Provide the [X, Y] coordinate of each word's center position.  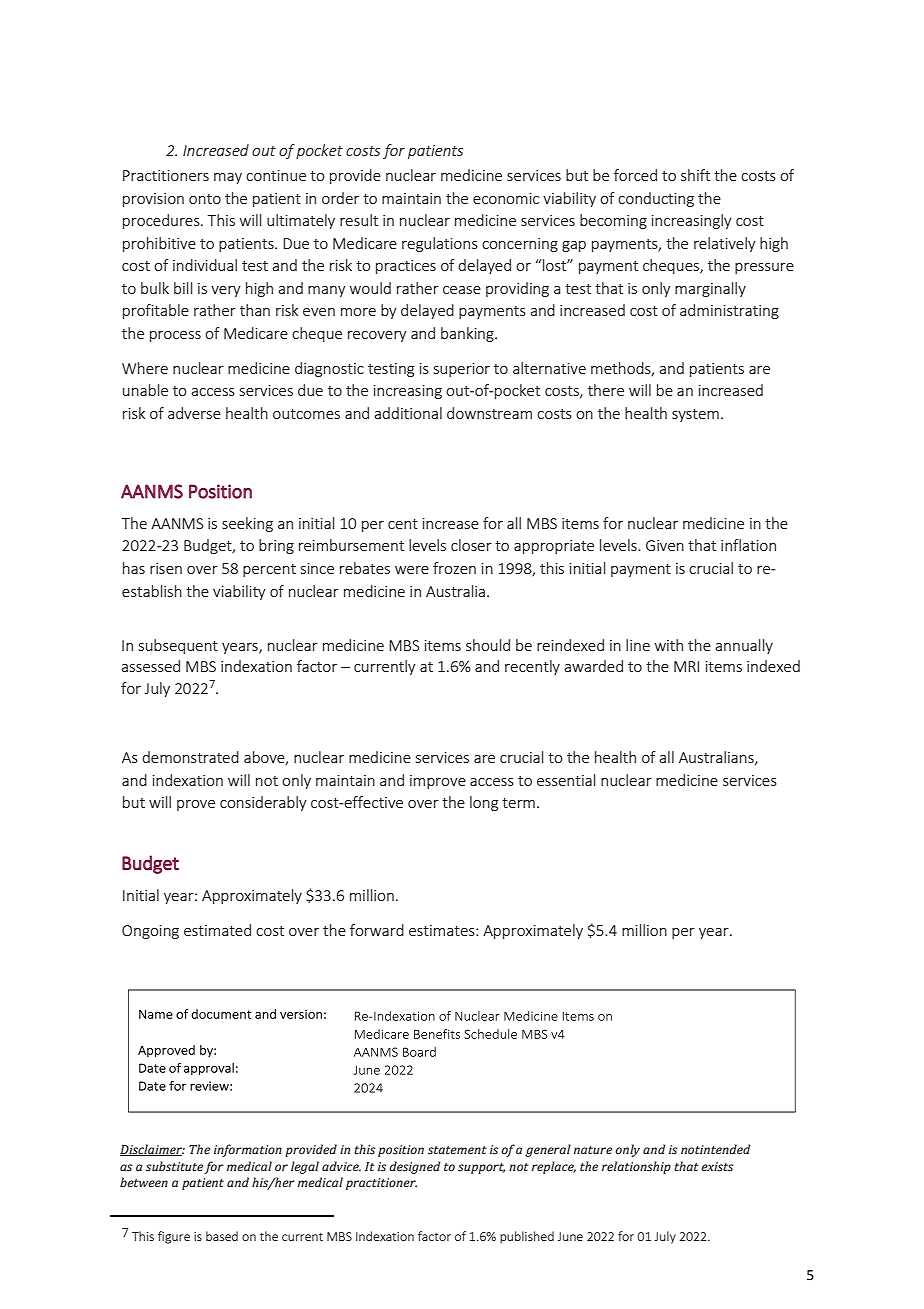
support [481, 1168]
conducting [656, 199]
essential [566, 780]
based [222, 1236]
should [488, 645]
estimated [217, 930]
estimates [443, 930]
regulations [440, 244]
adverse [194, 413]
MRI [686, 666]
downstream [489, 413]
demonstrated [190, 757]
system [695, 415]
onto [205, 199]
